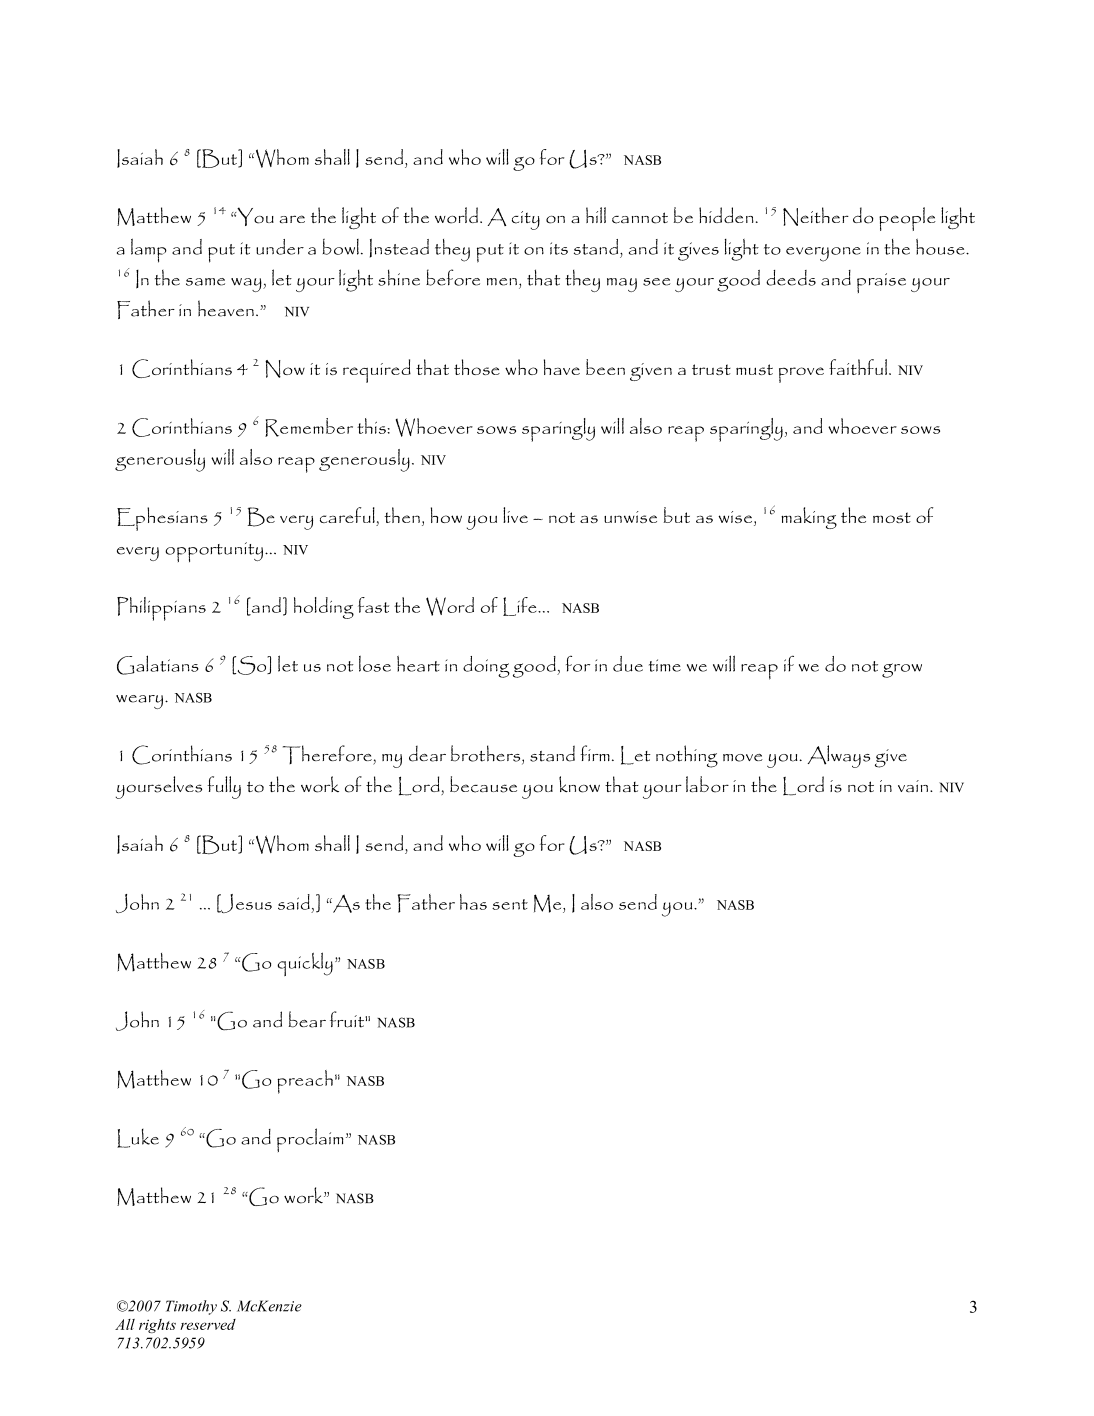 This page has width=1094, height=1416. Describe the element at coordinates (224, 787) in the page. I see `fully` at that location.
